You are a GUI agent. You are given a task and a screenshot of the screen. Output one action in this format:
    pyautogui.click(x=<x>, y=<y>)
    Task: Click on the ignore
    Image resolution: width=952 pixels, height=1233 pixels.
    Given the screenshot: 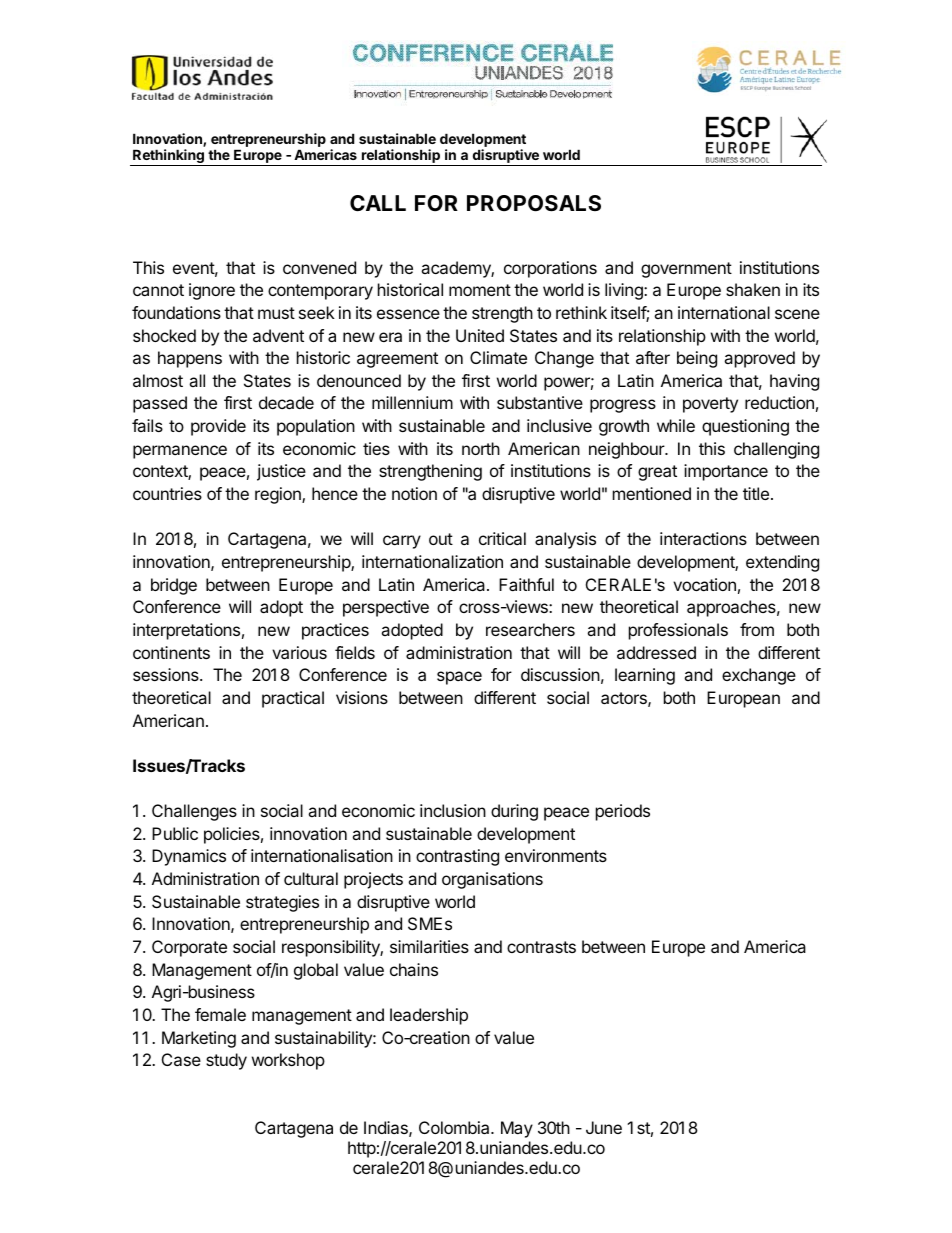 What is the action you would take?
    pyautogui.click(x=212, y=291)
